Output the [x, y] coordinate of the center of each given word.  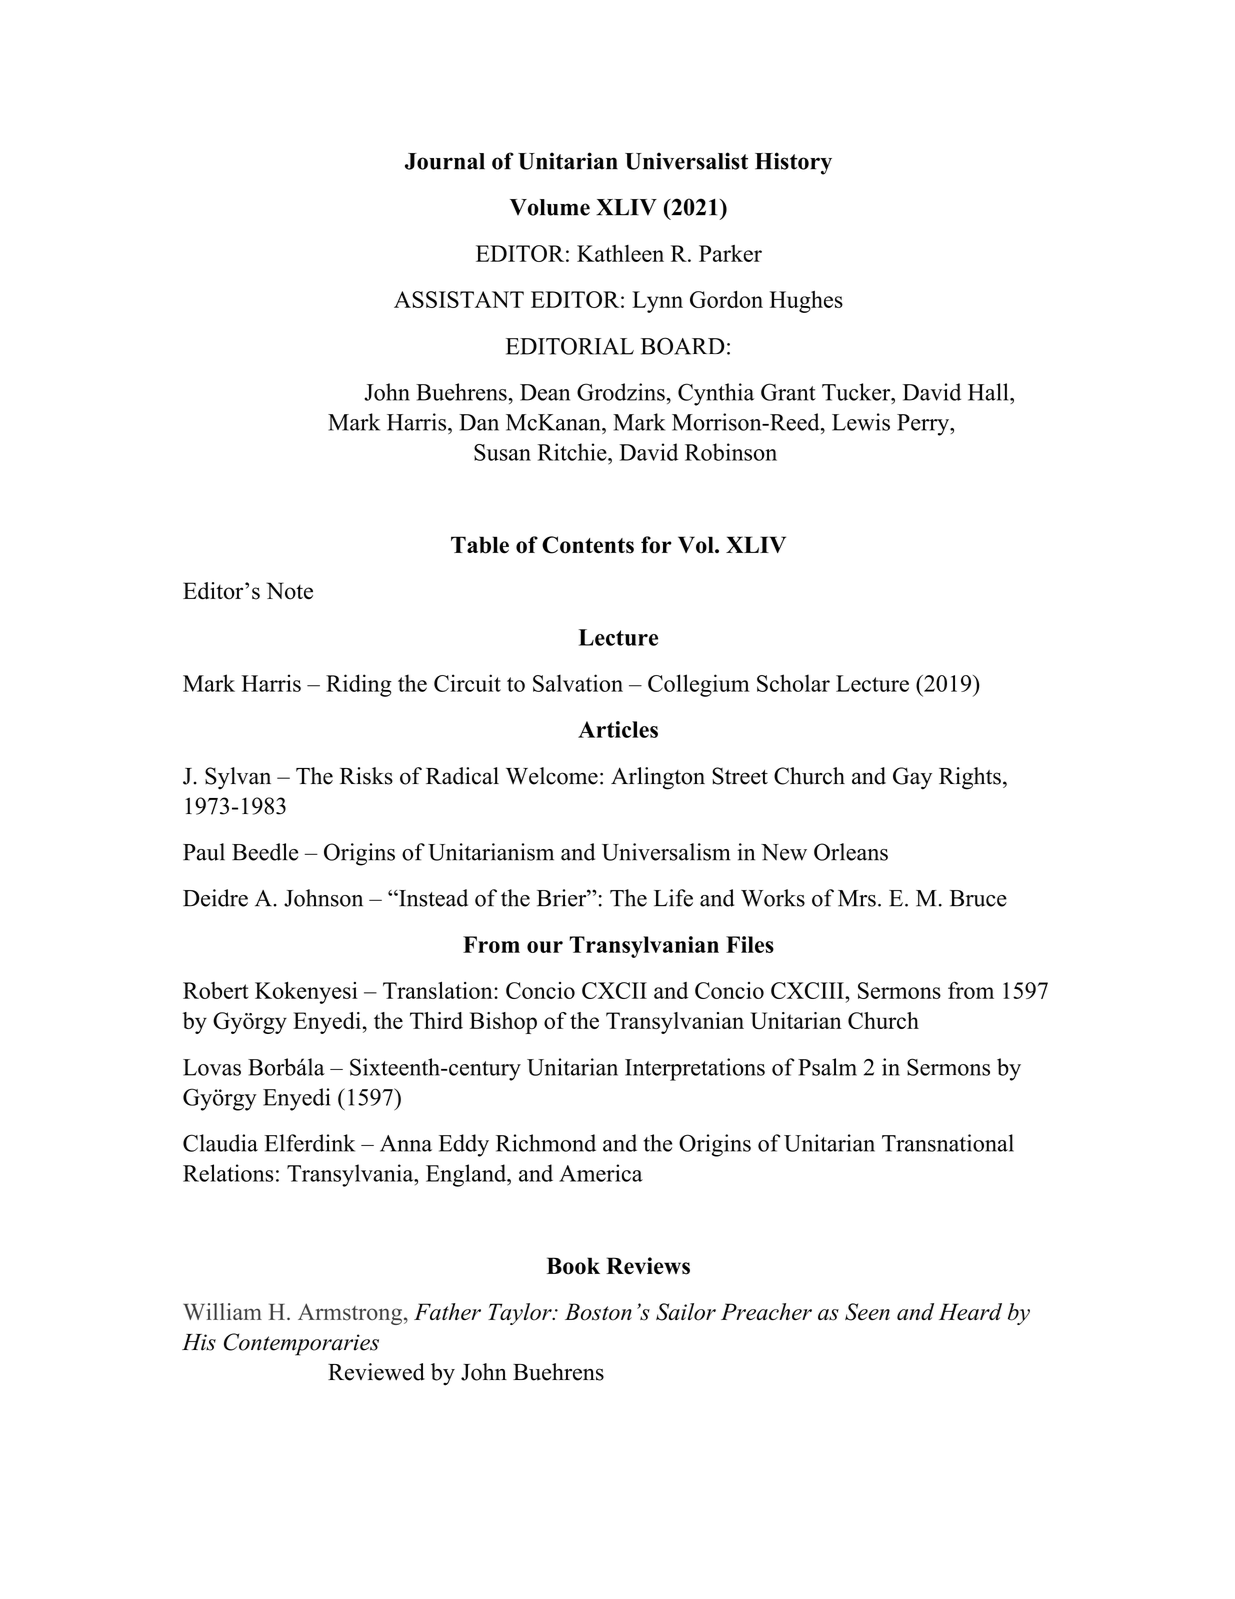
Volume [550, 207]
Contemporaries [301, 1344]
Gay [912, 778]
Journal [445, 161]
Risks [366, 776]
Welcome [552, 776]
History [793, 163]
